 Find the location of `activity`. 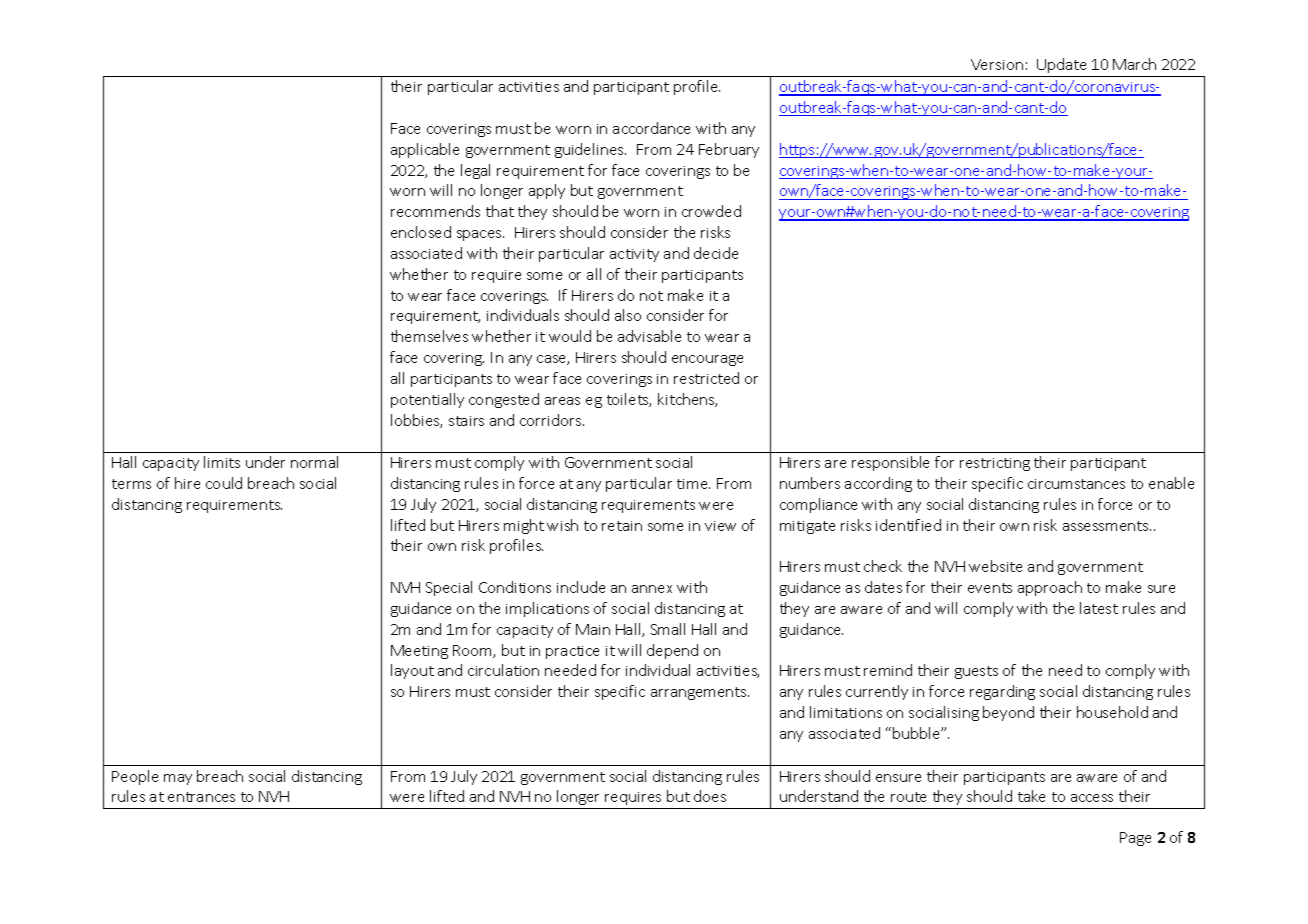

activity is located at coordinates (634, 255).
